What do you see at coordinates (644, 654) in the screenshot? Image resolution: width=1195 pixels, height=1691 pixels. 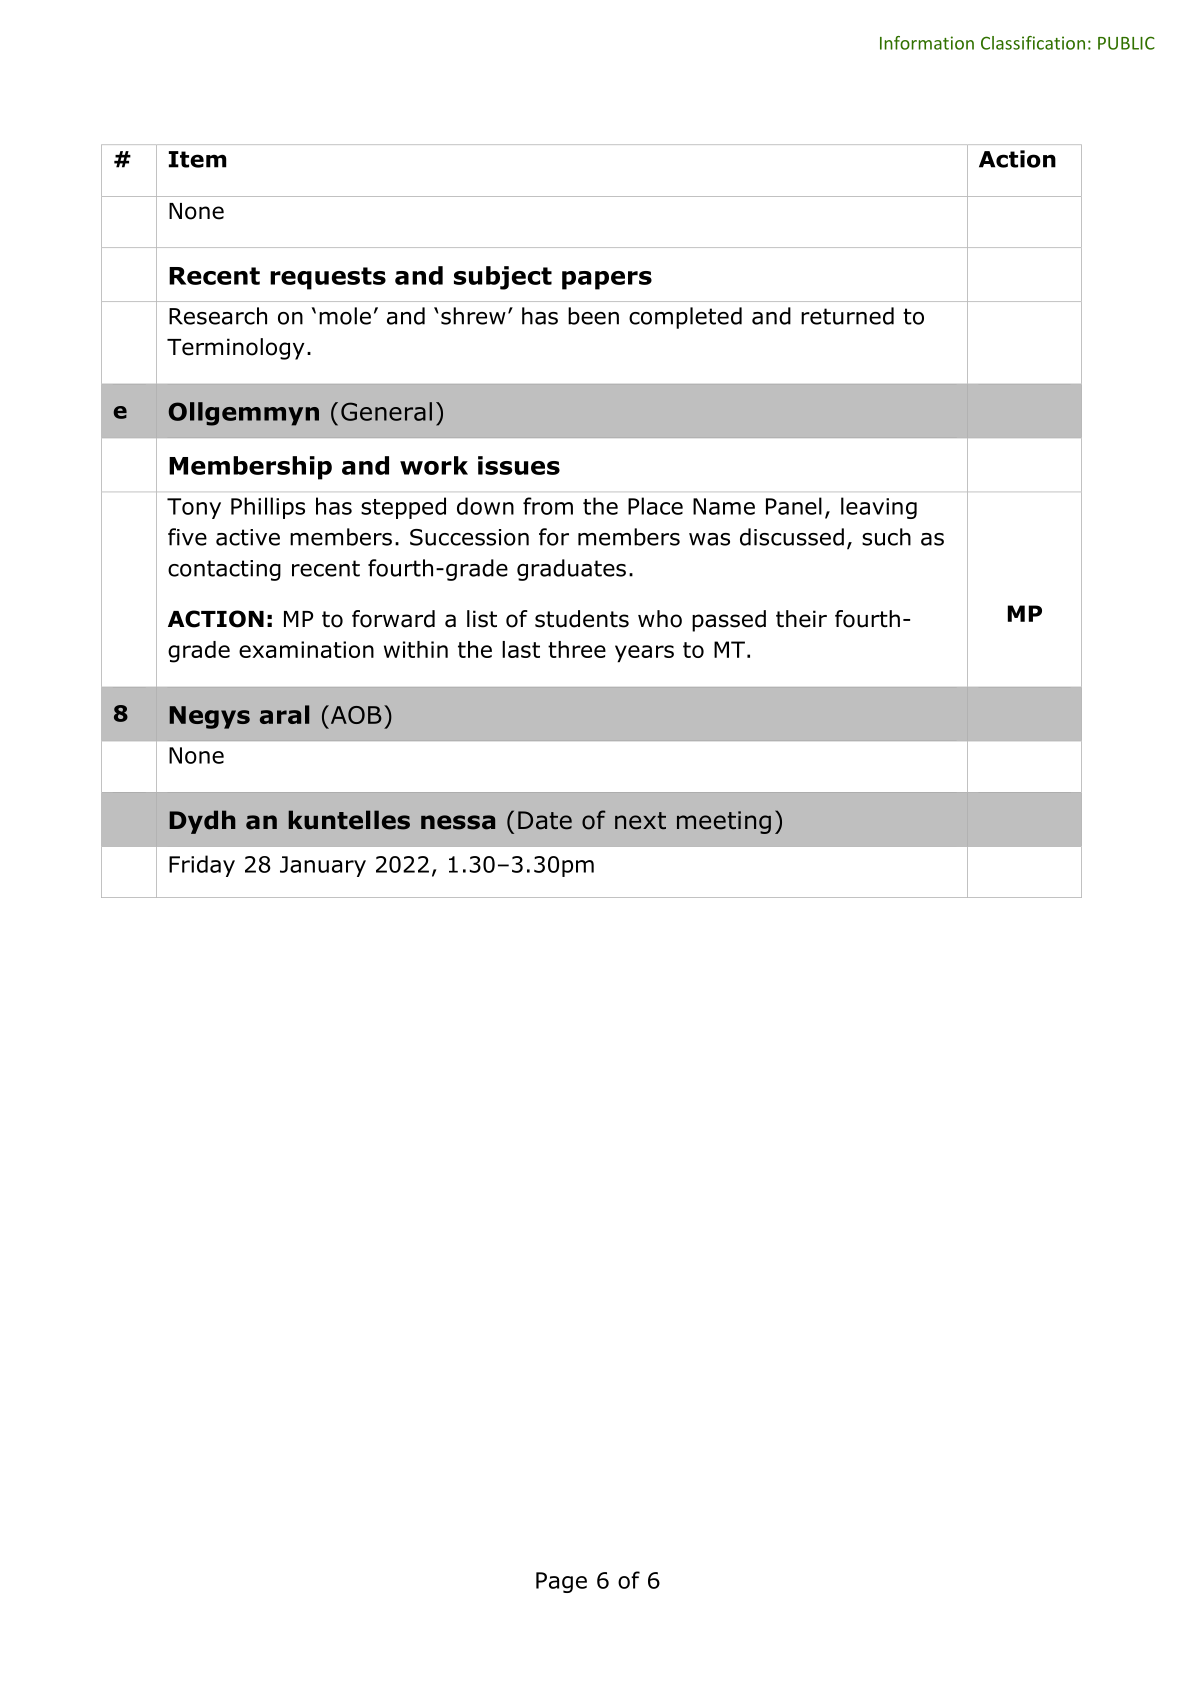 I see `years` at bounding box center [644, 654].
